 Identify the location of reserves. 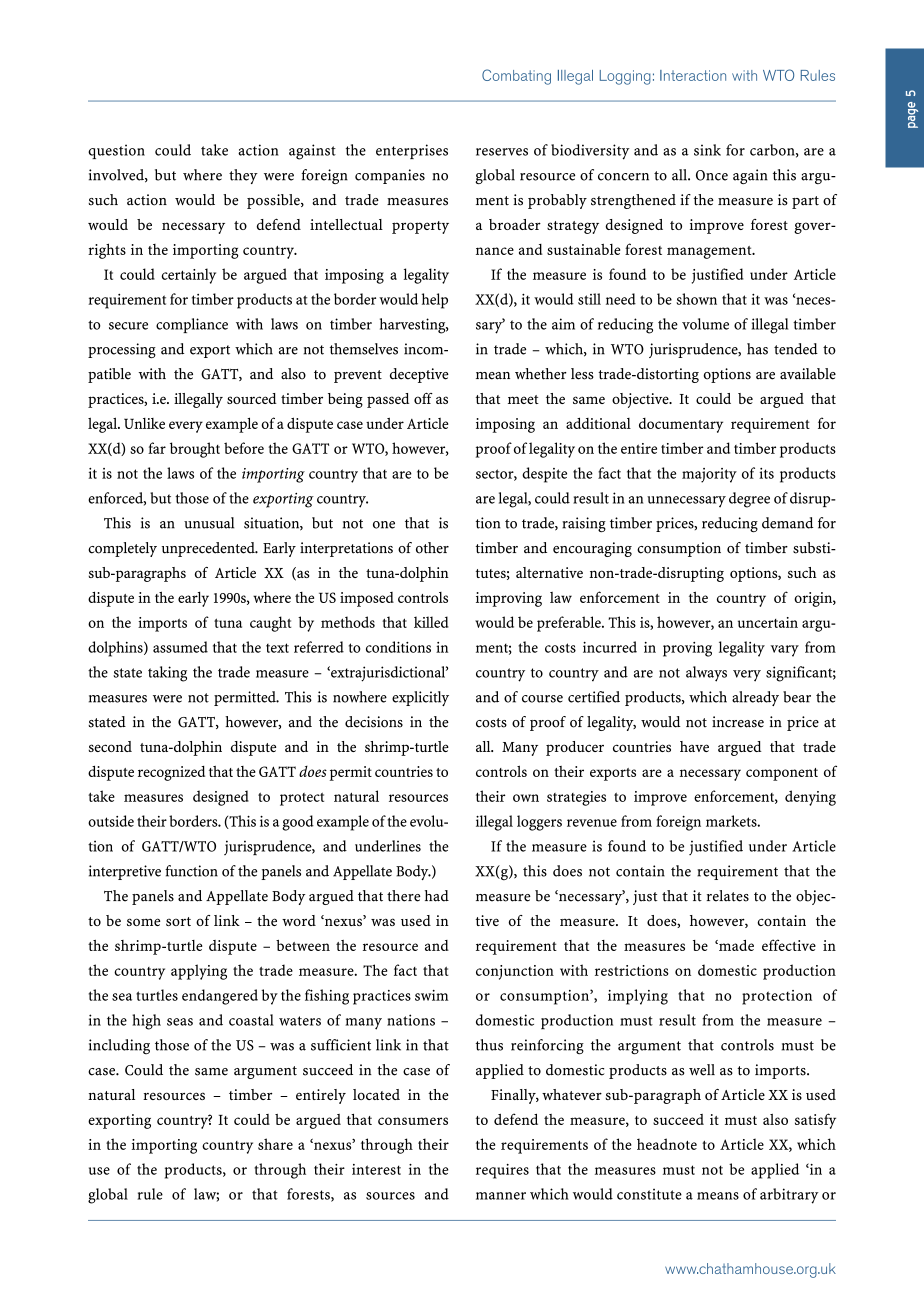
(502, 152).
